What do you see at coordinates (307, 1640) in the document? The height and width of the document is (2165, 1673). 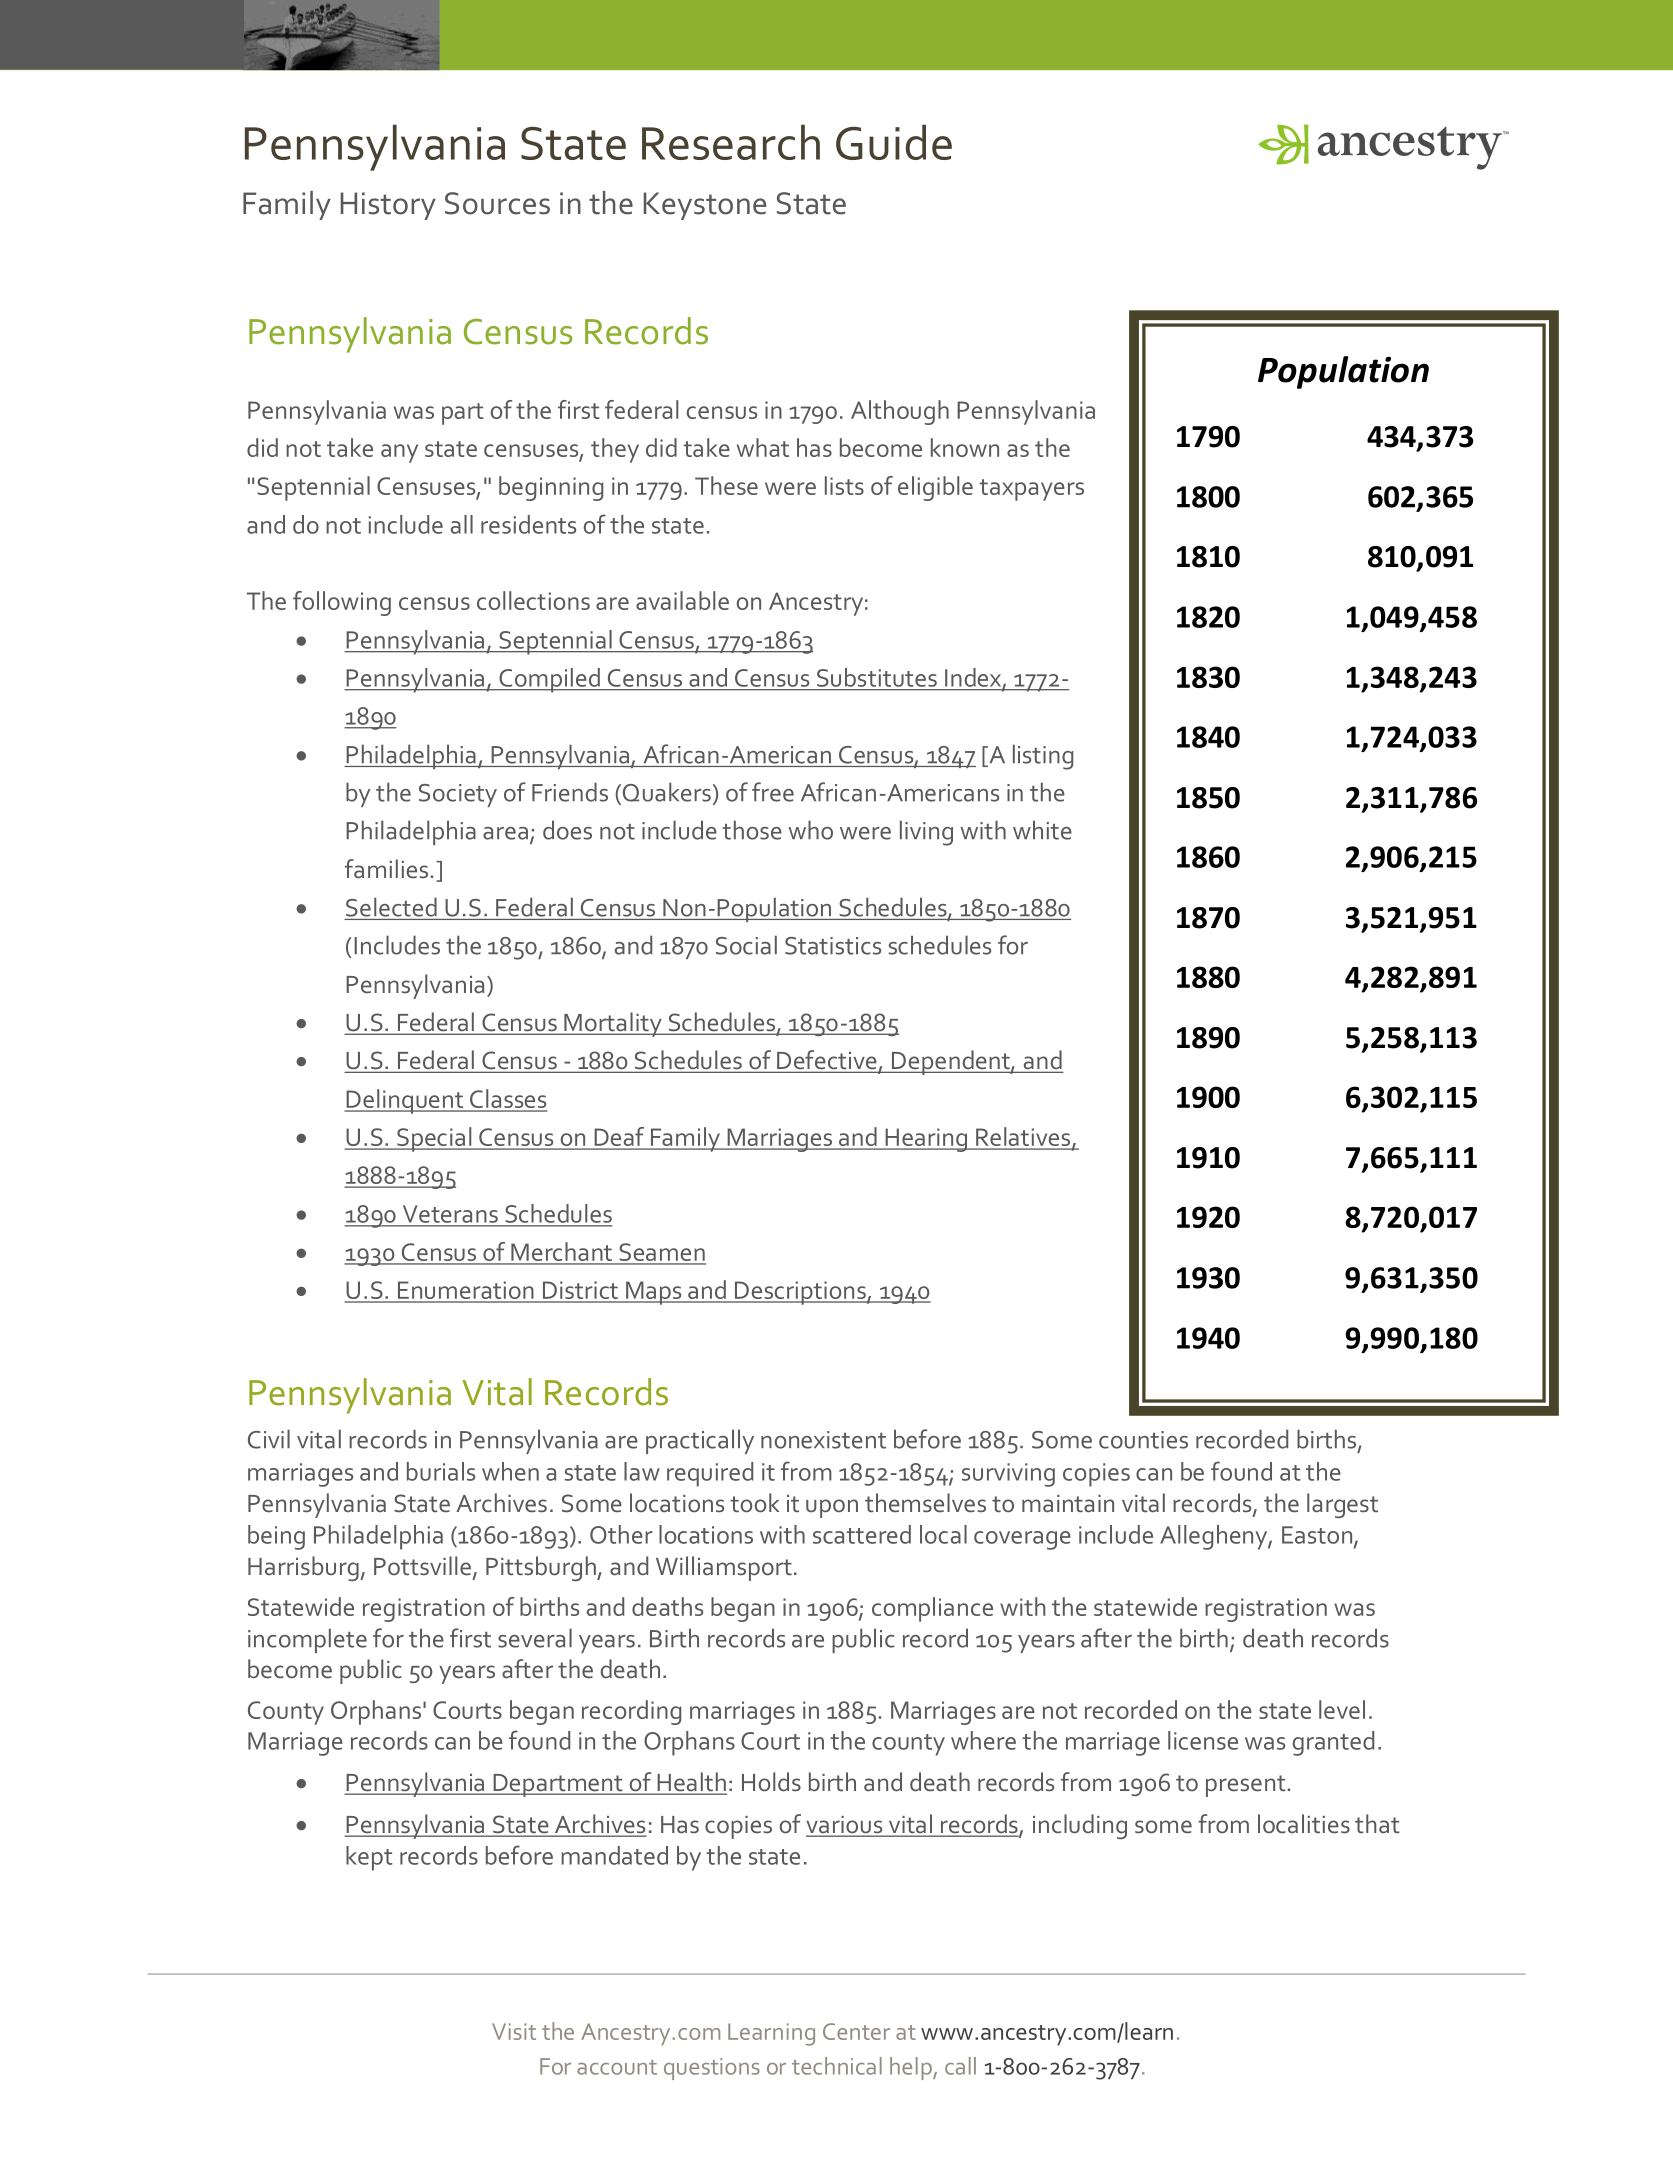 I see `incomplete` at bounding box center [307, 1640].
